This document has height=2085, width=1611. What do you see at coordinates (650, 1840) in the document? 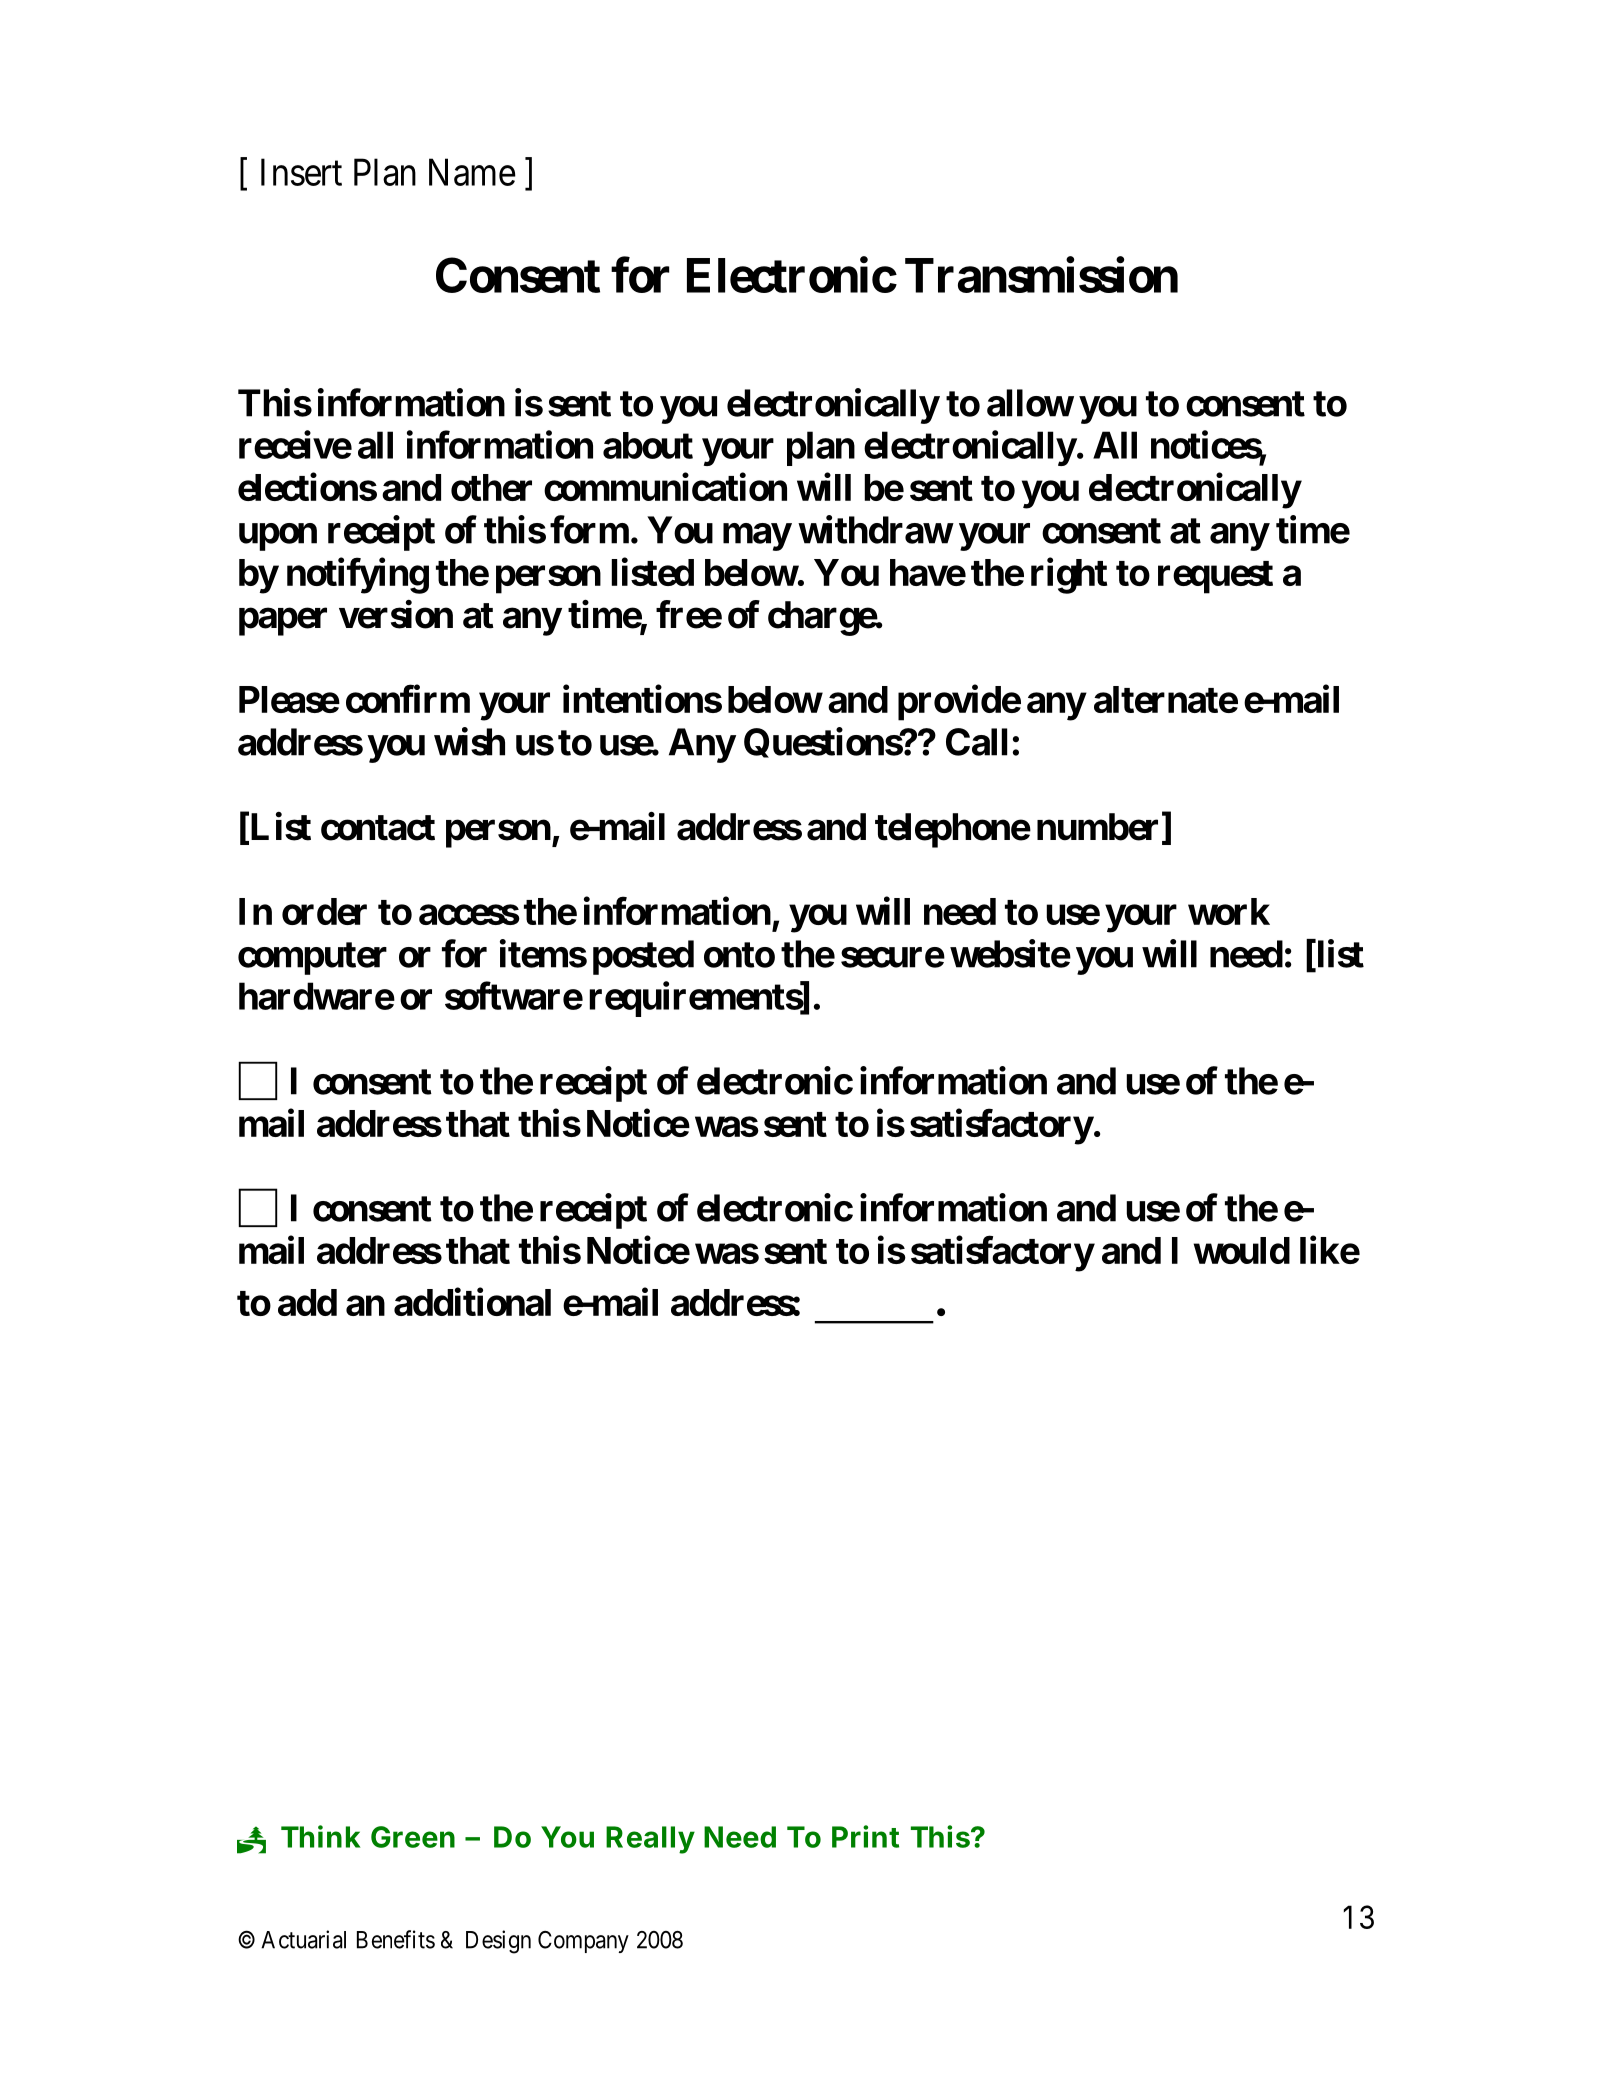
I see `Really` at bounding box center [650, 1840].
